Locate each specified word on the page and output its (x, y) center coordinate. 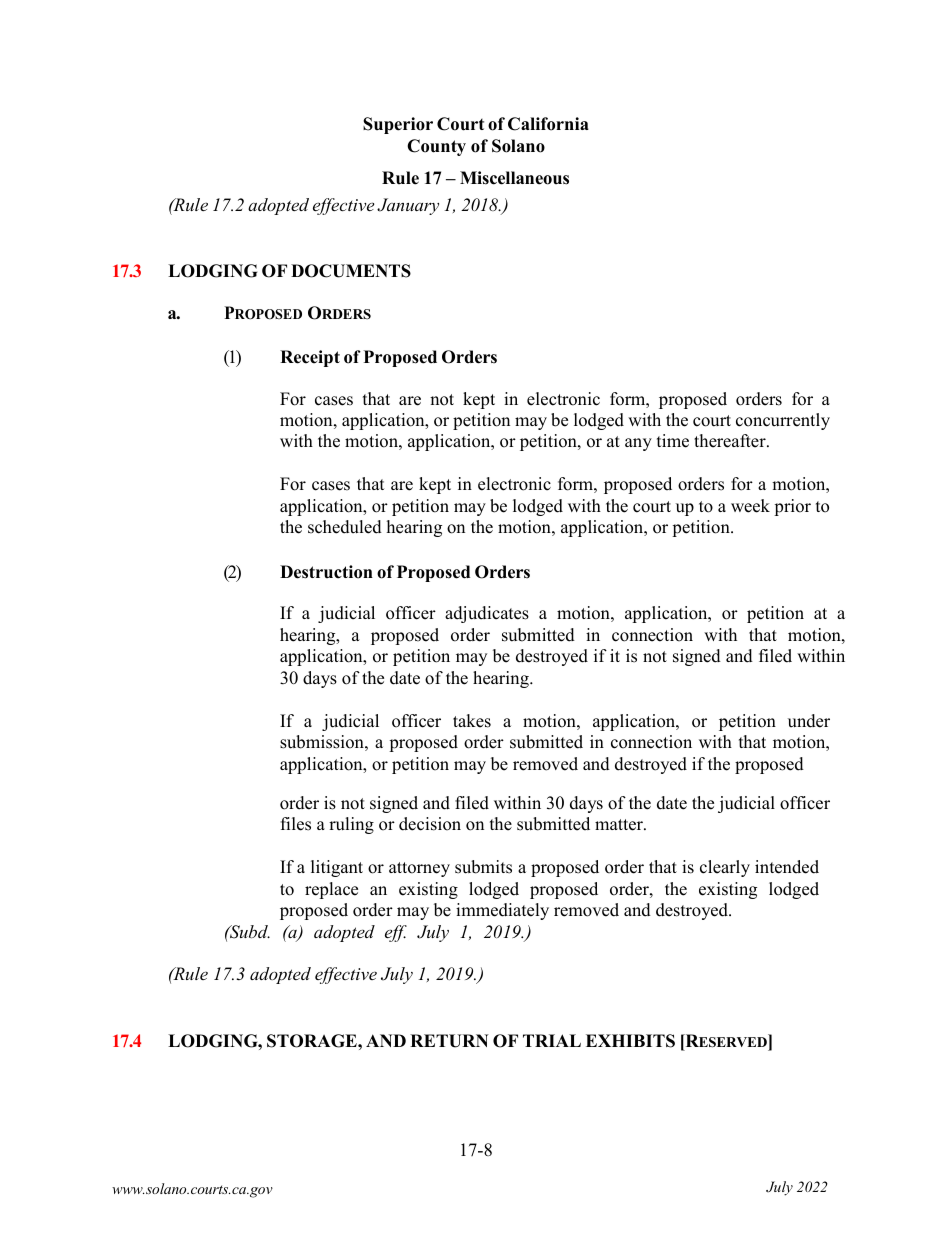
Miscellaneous (514, 178)
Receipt (310, 358)
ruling (351, 825)
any (638, 444)
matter (620, 825)
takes (472, 721)
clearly (725, 868)
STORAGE (313, 1041)
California (548, 124)
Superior (398, 125)
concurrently (783, 421)
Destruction (326, 572)
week (750, 506)
